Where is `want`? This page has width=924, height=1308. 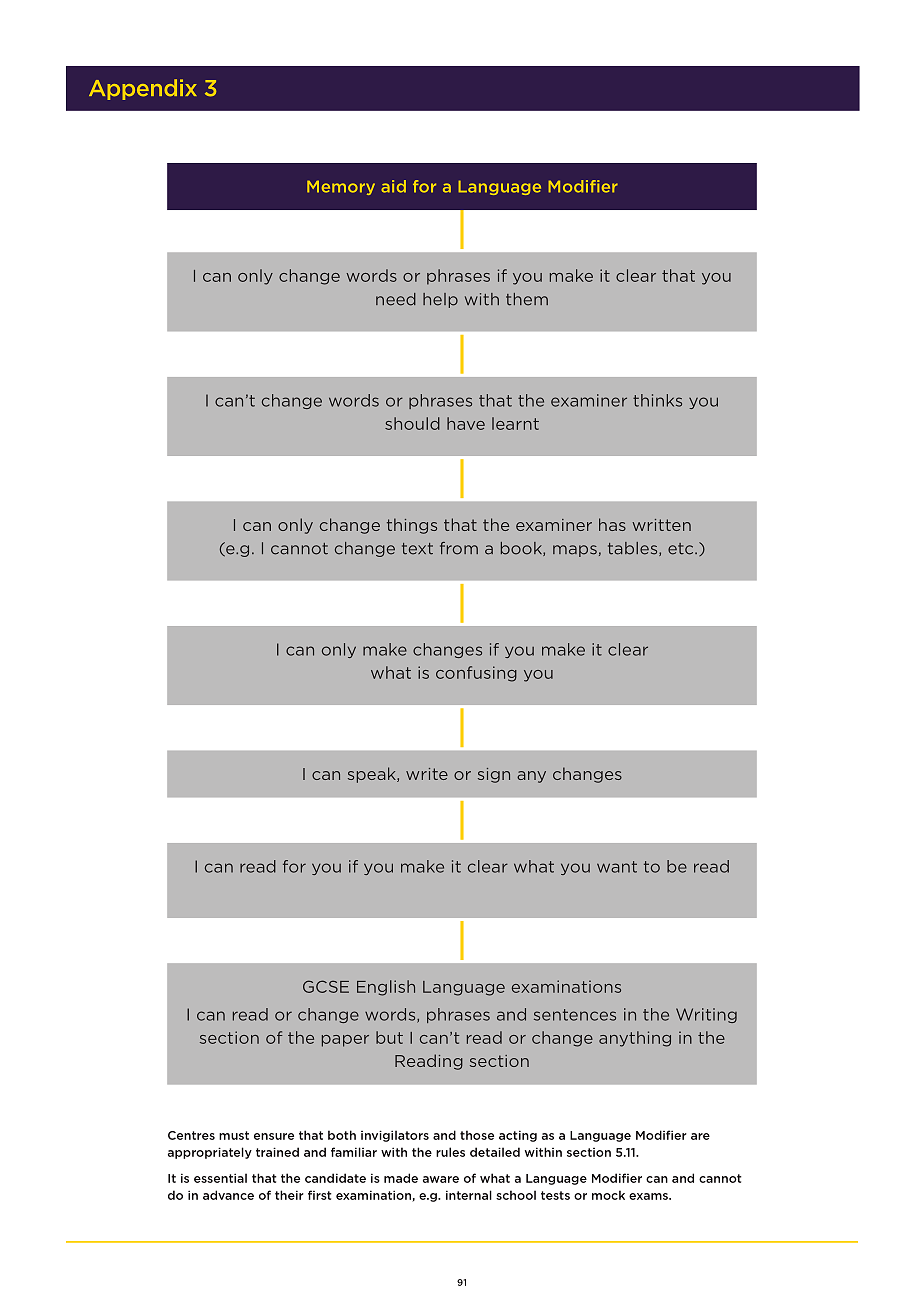
want is located at coordinates (617, 867).
